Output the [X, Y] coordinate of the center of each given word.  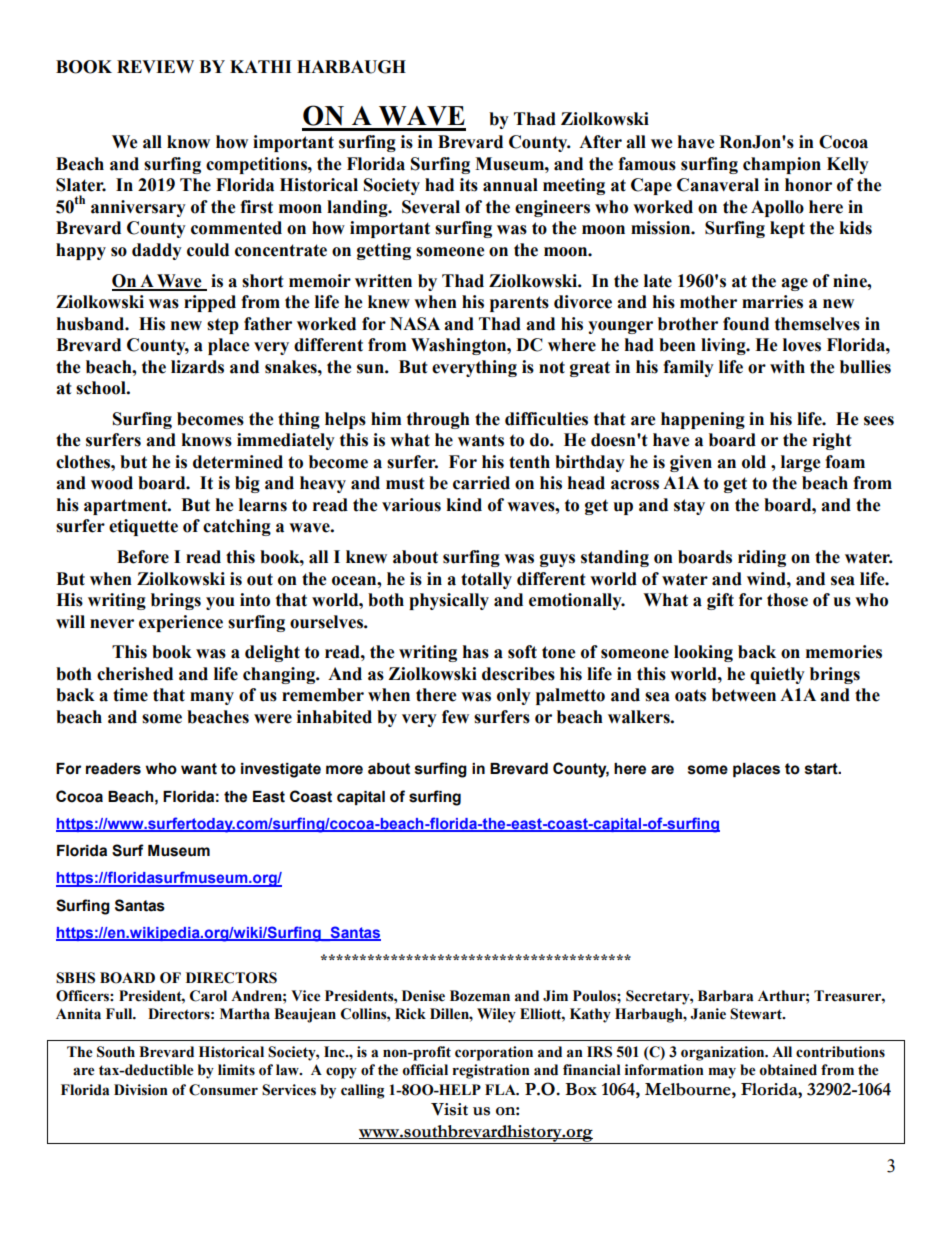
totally [486, 580]
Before [143, 557]
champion [782, 165]
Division [141, 1090]
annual [510, 185]
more [344, 770]
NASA [415, 324]
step [223, 326]
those [787, 600]
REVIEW [155, 66]
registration [491, 1071]
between [744, 695]
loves [802, 345]
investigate [281, 770]
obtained [788, 1070]
